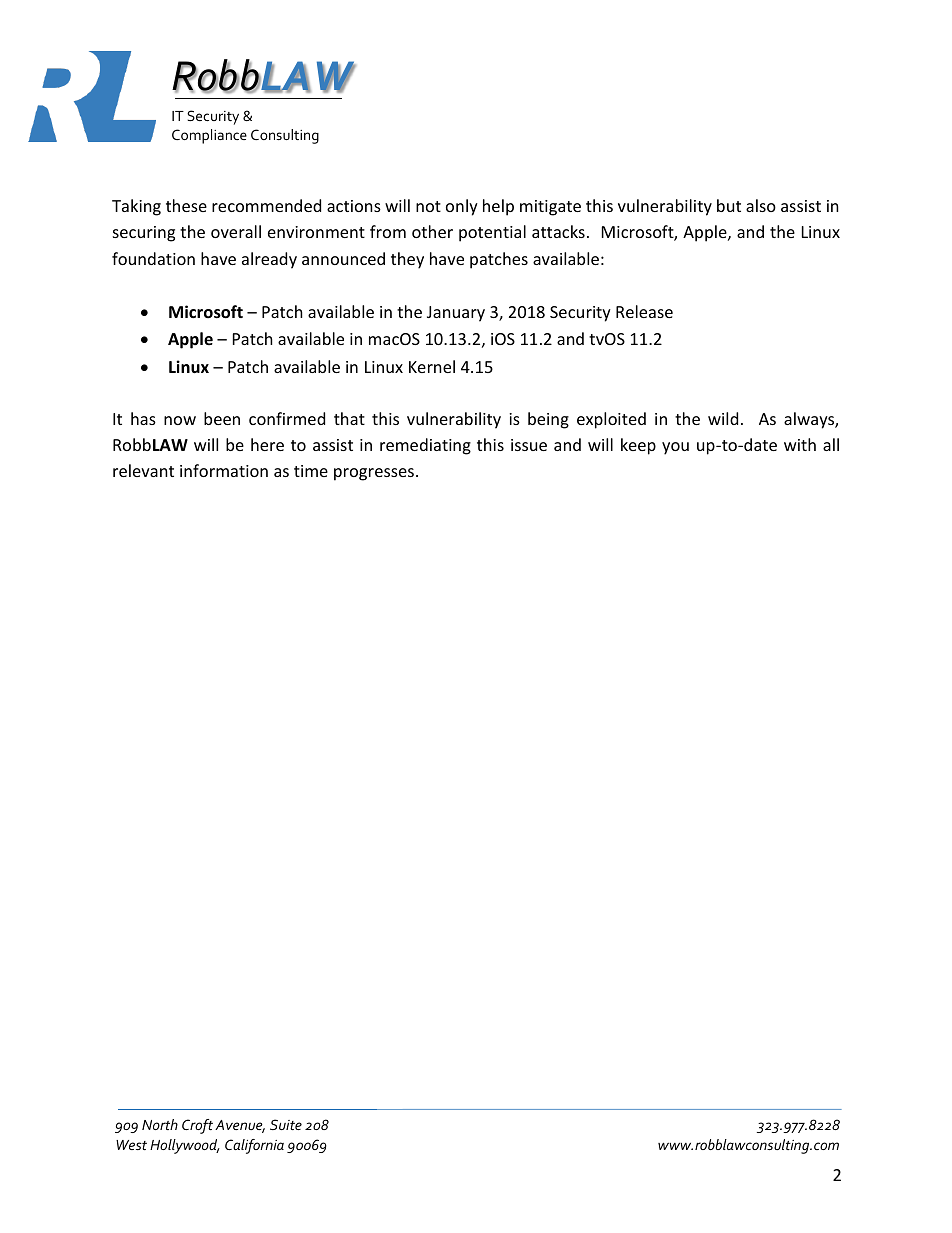 This image has height=1233, width=952. Describe the element at coordinates (462, 207) in the image. I see `only` at that location.
